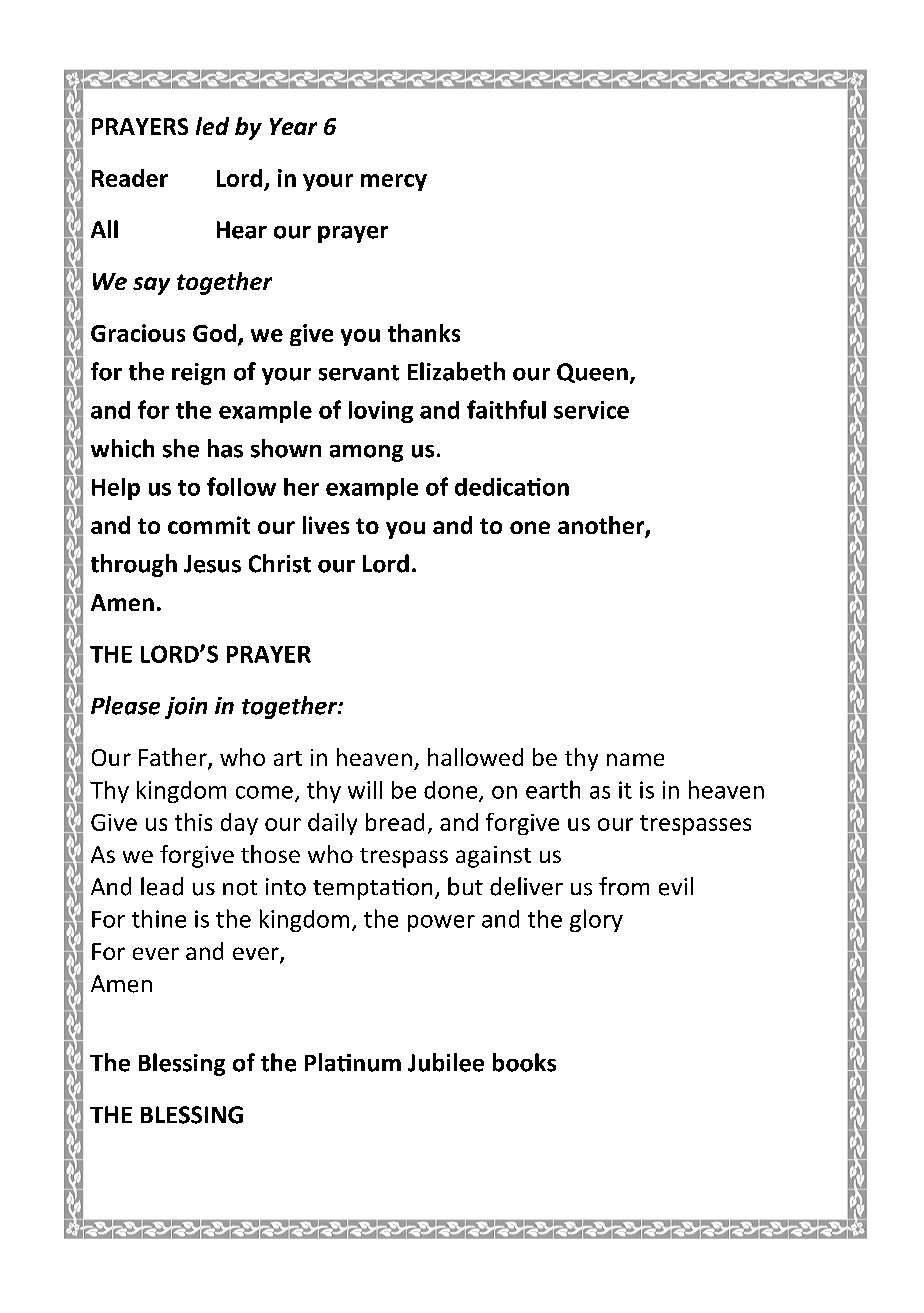 The image size is (924, 1313). What do you see at coordinates (524, 1062) in the screenshot?
I see `books` at bounding box center [524, 1062].
